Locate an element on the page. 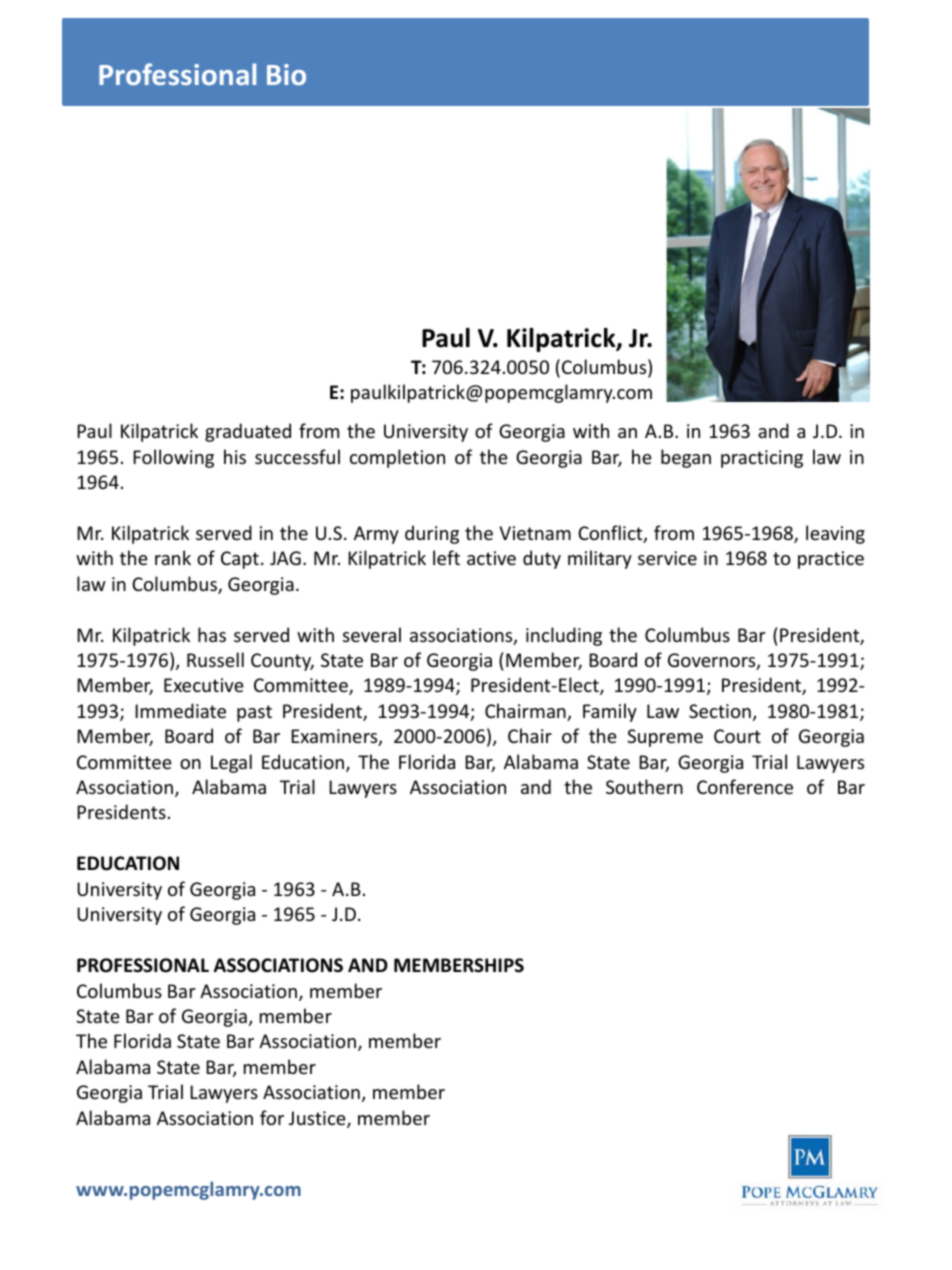 Image resolution: width=952 pixels, height=1270 pixels. including is located at coordinates (564, 636).
